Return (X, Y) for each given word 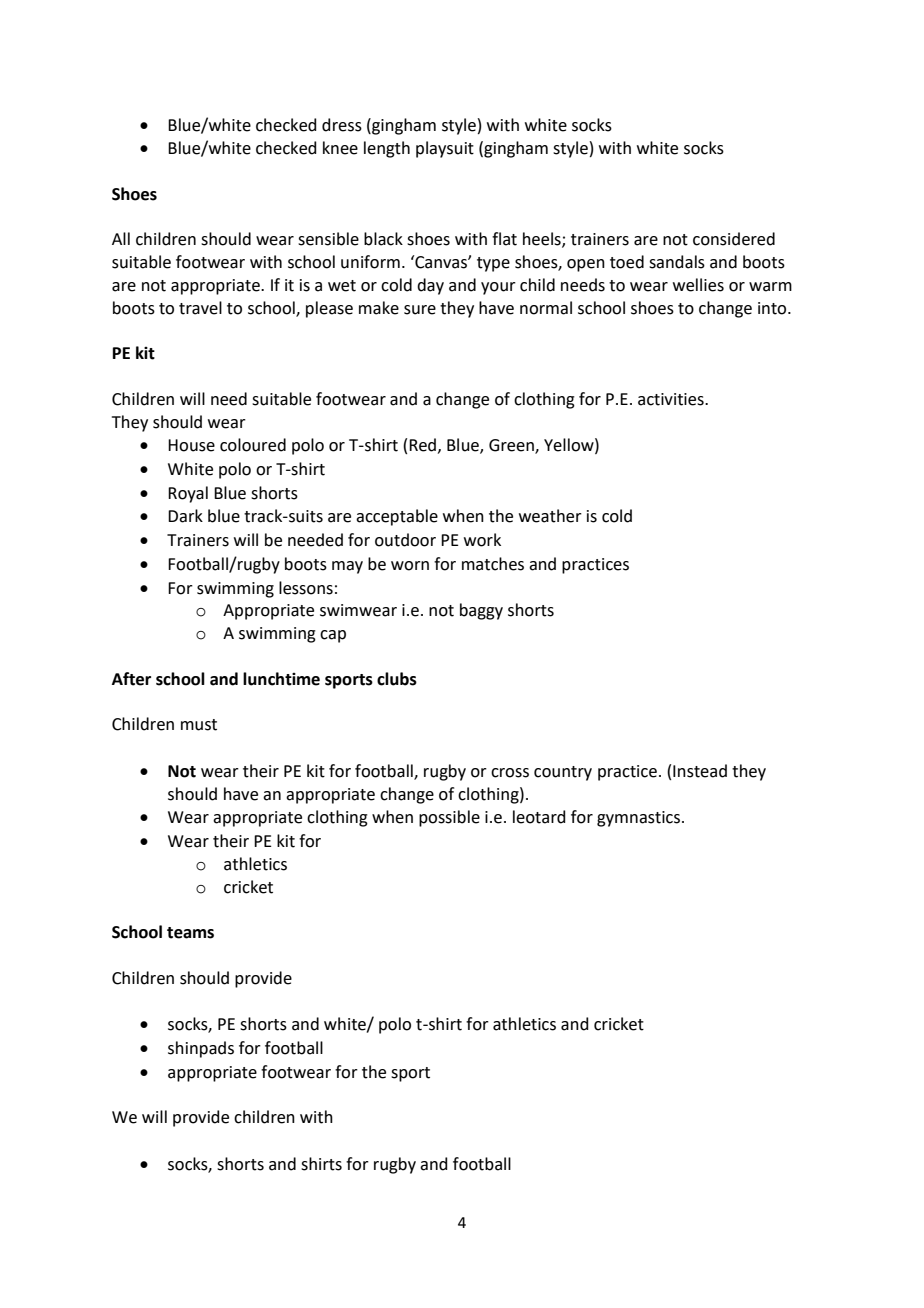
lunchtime (281, 679)
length (387, 149)
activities (672, 399)
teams (190, 933)
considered (734, 239)
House (191, 445)
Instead (700, 771)
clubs (397, 679)
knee (340, 148)
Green (512, 446)
